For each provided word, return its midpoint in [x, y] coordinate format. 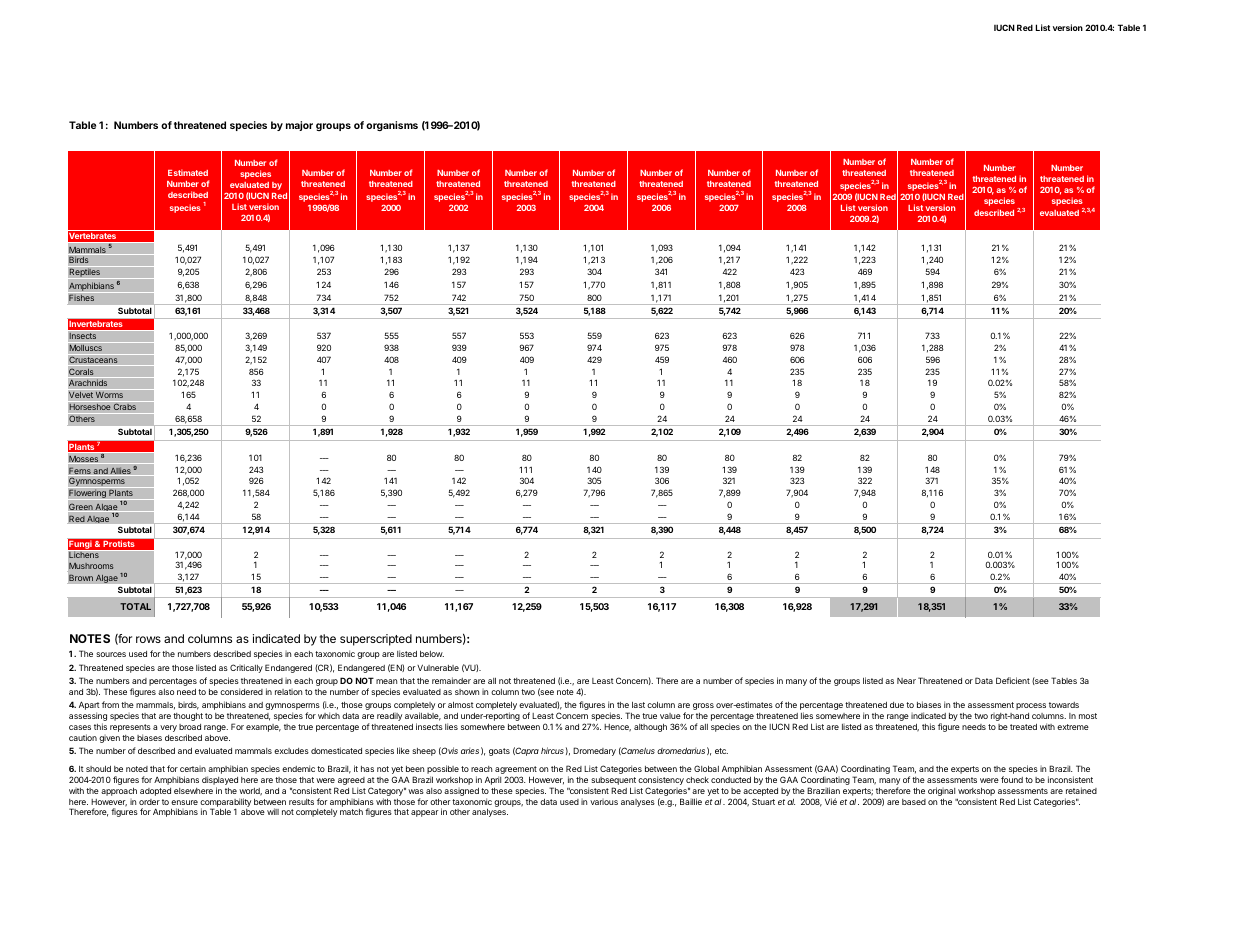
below [432, 654]
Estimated [188, 172]
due [897, 705]
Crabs [124, 406]
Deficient [1013, 680]
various [604, 802]
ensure [184, 802]
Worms [109, 394]
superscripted [376, 640]
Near [906, 681]
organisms [392, 126]
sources [111, 654]
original [941, 791]
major [299, 126]
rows [148, 639]
